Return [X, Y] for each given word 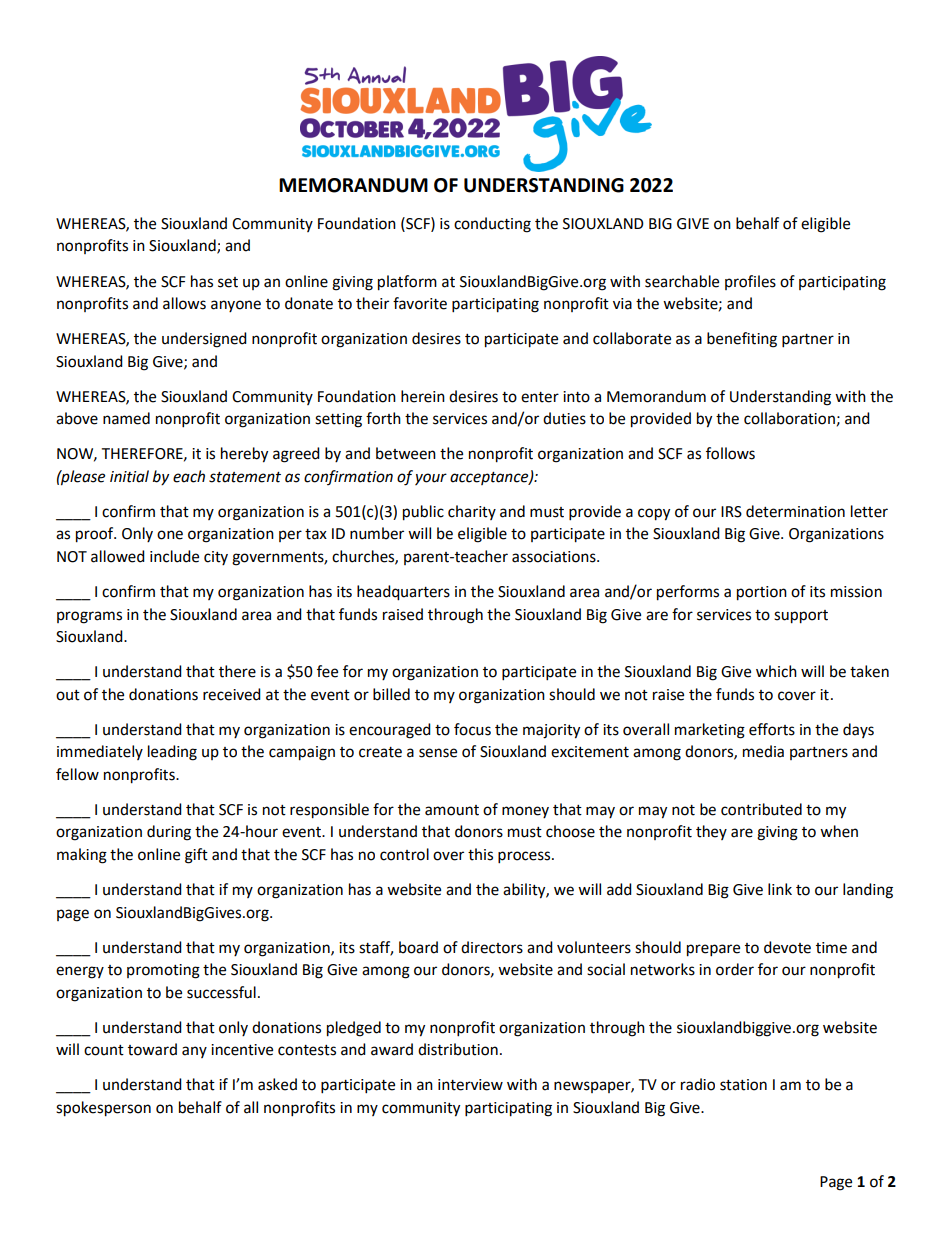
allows [184, 303]
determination [795, 511]
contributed [761, 809]
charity [472, 512]
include [174, 556]
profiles [750, 282]
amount [452, 810]
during [169, 833]
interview [470, 1085]
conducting [492, 225]
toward [152, 1049]
